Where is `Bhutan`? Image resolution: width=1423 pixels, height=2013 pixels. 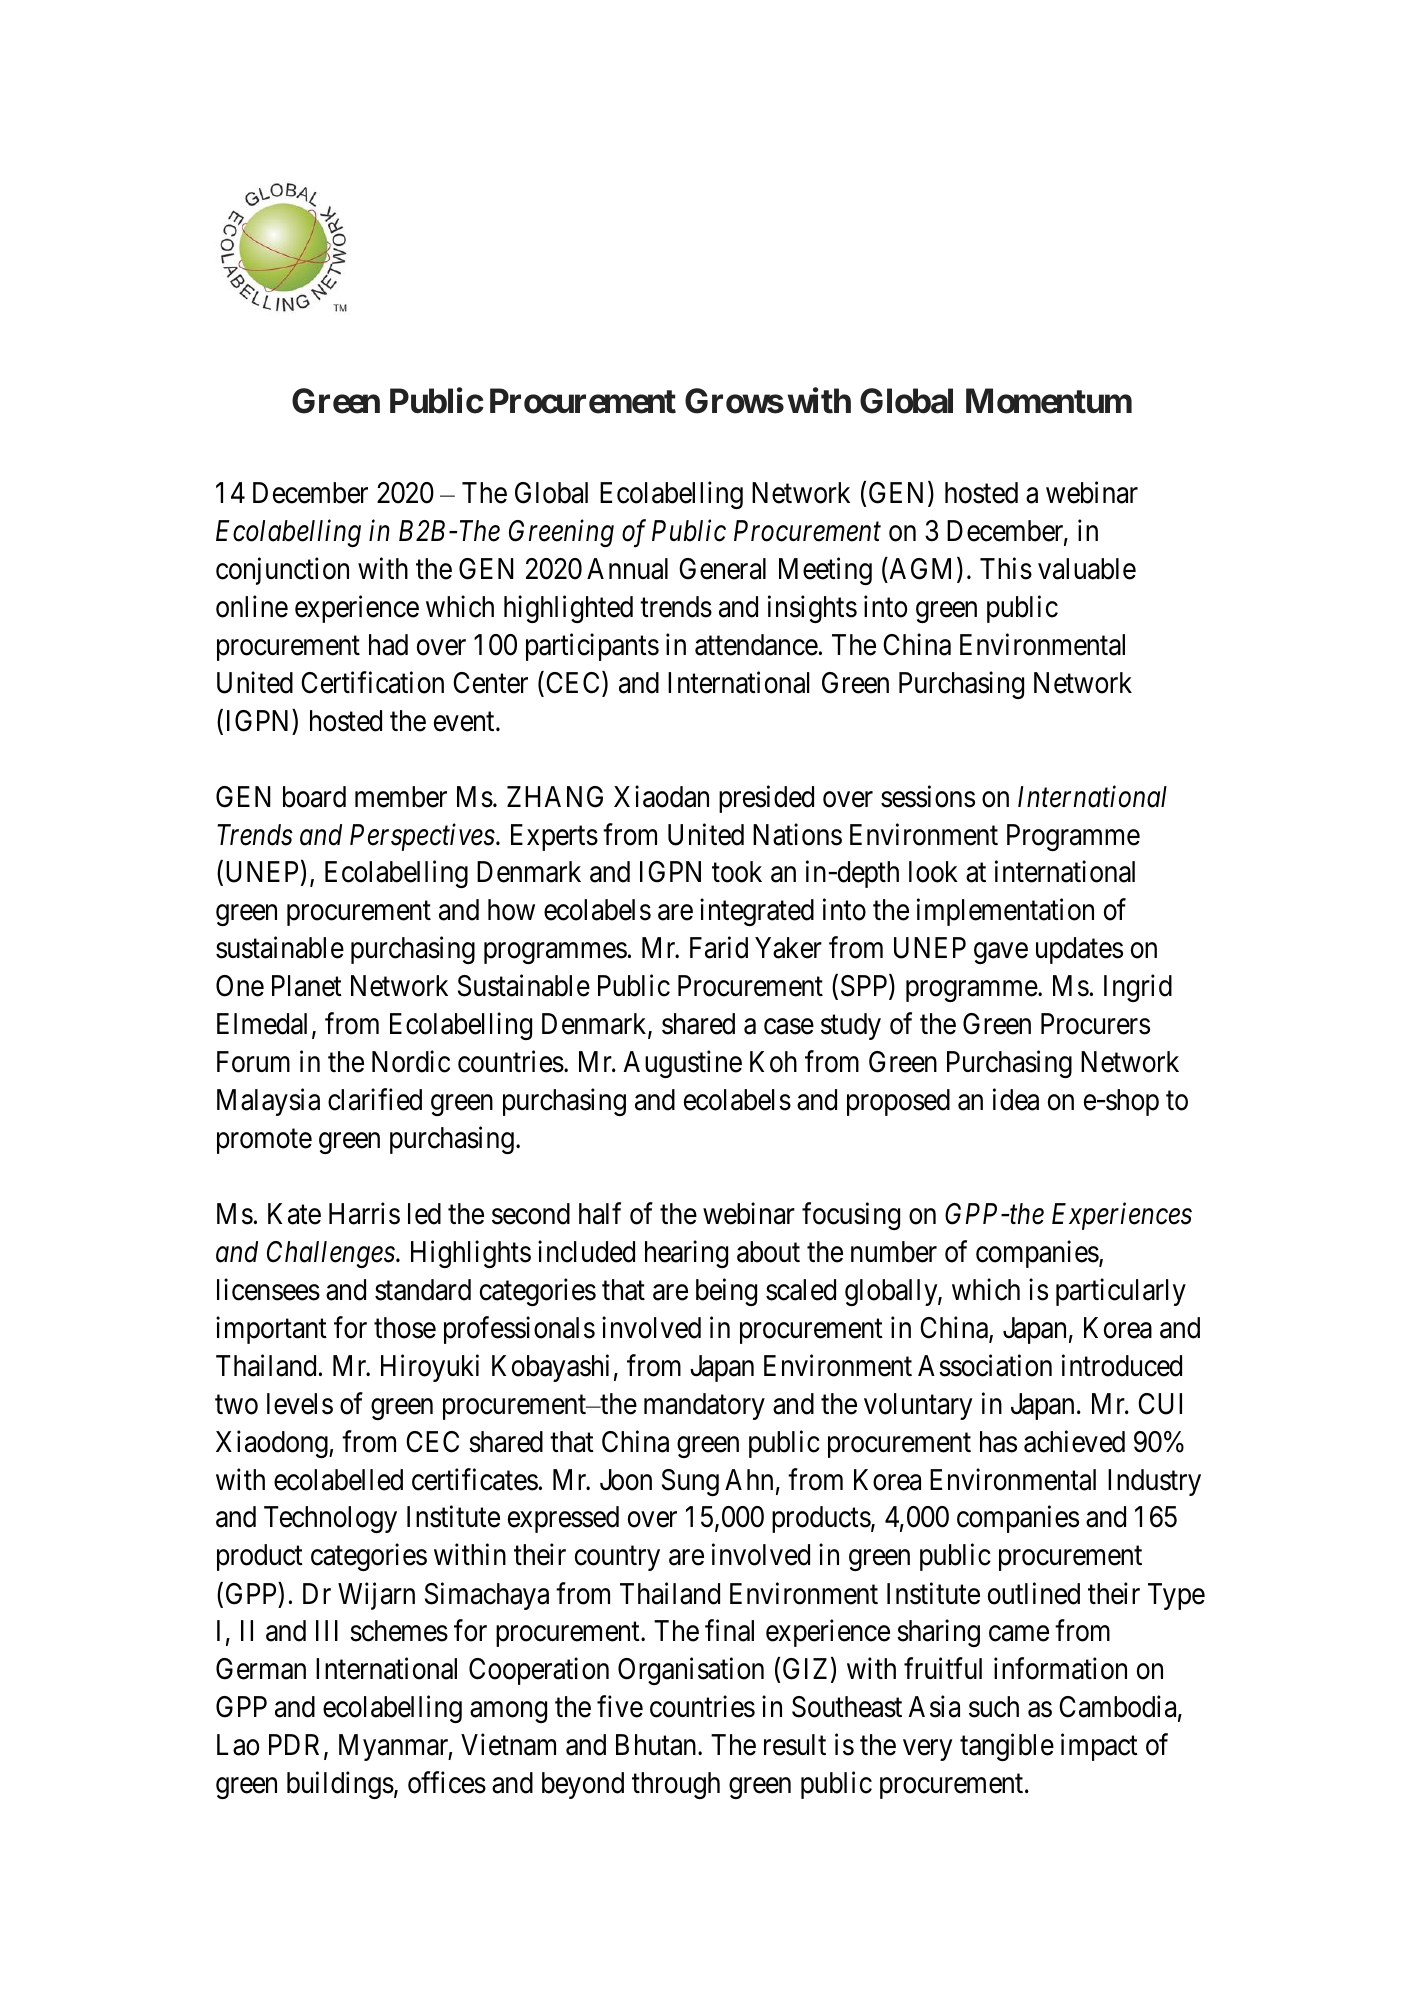
Bhutan is located at coordinates (657, 1745).
